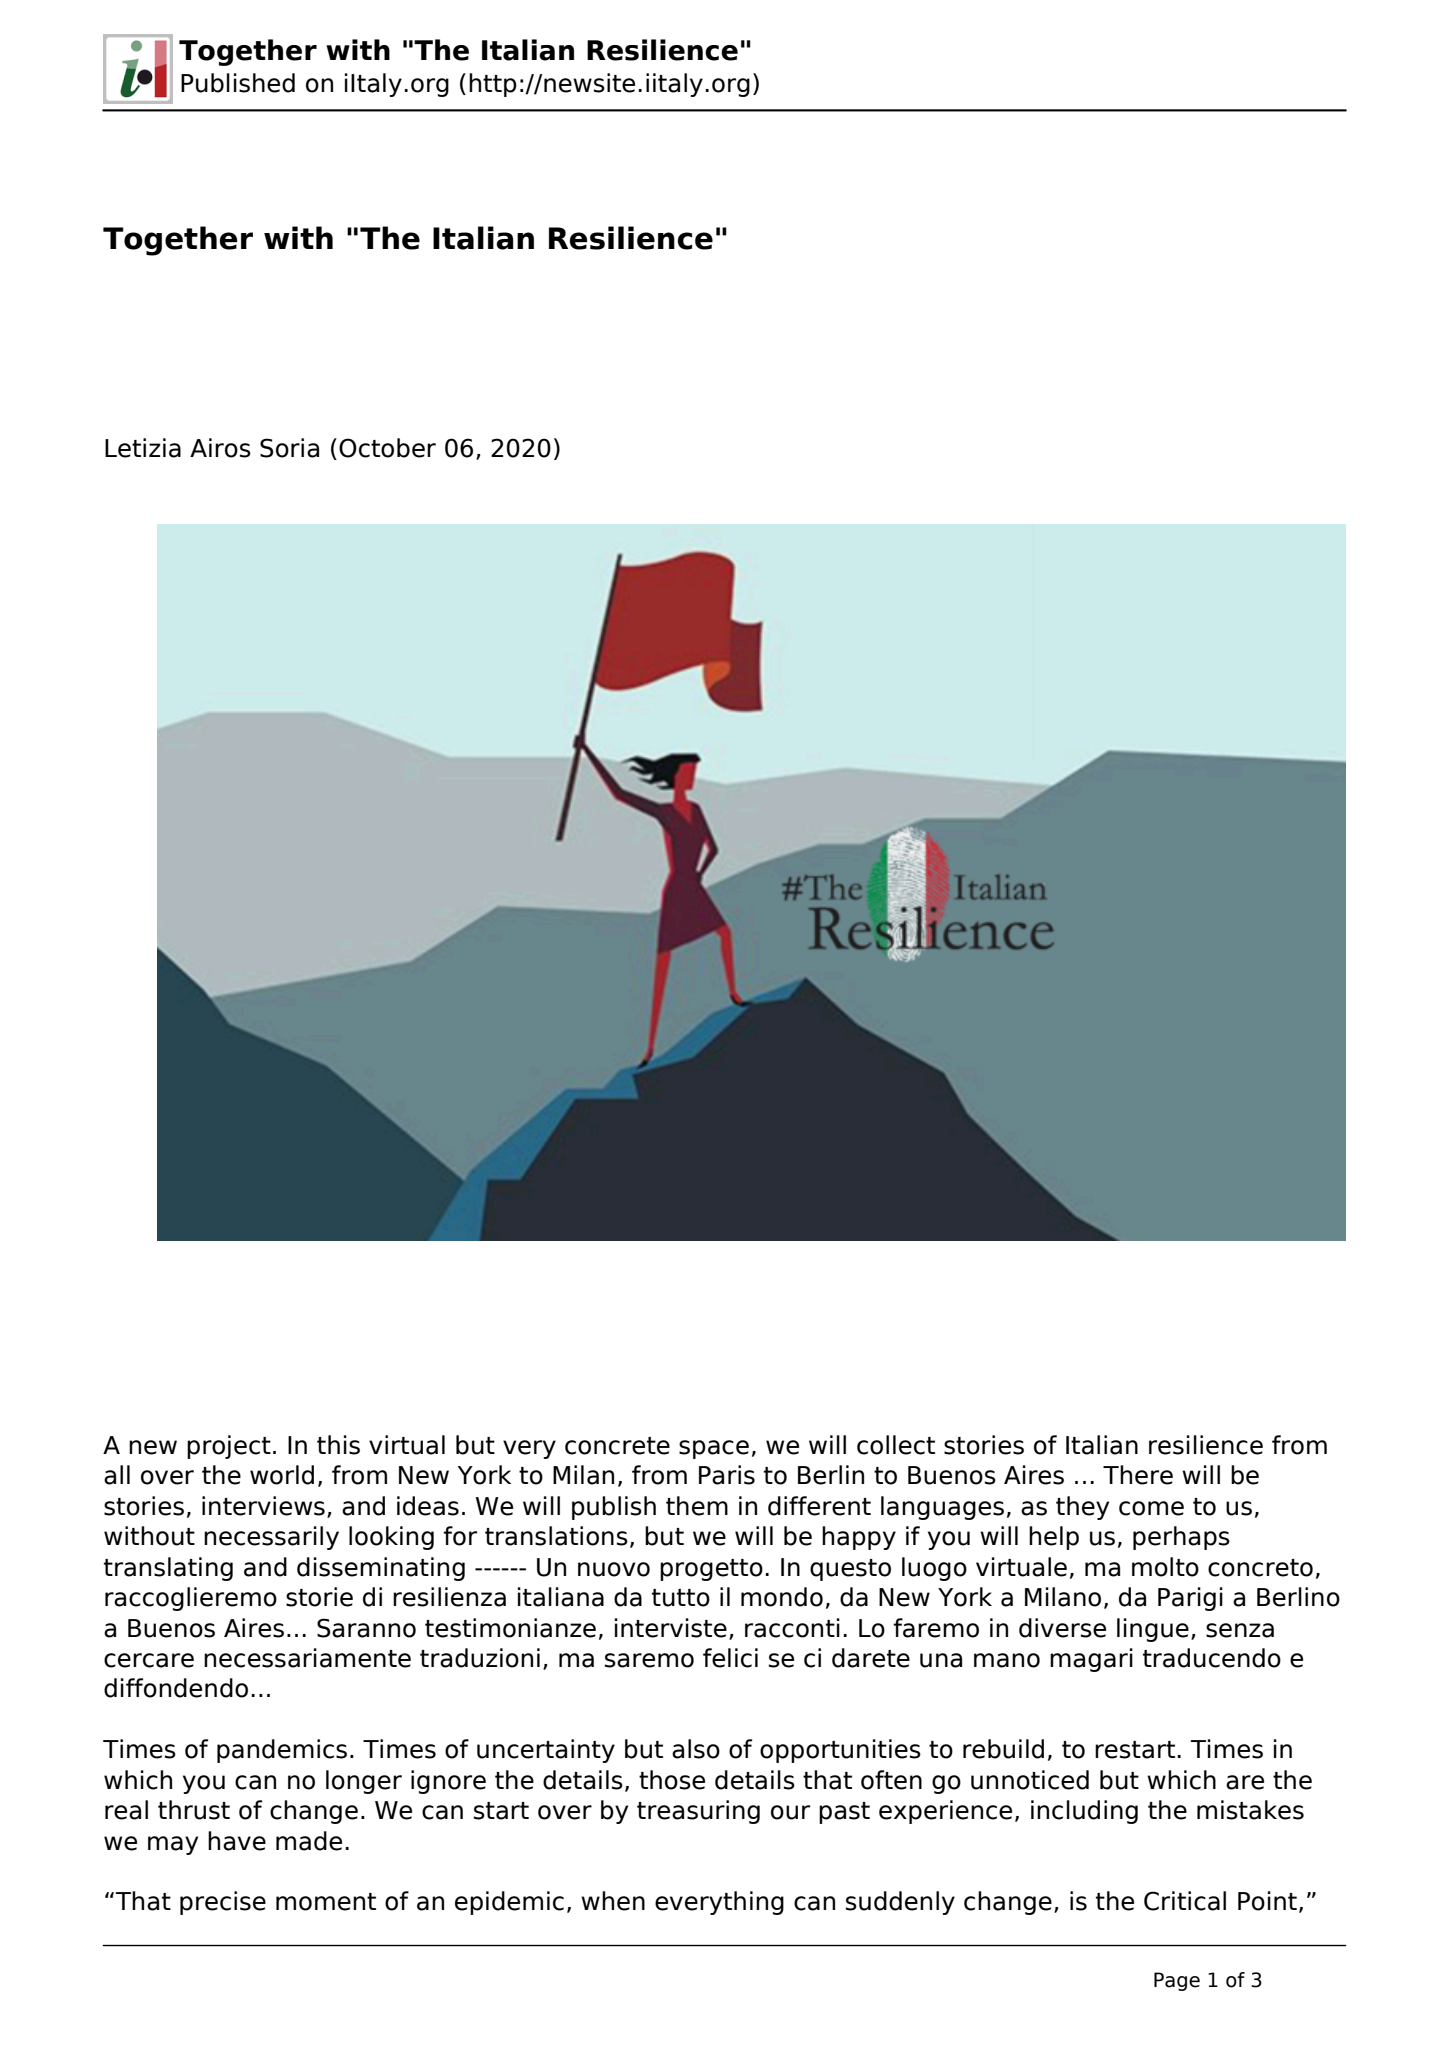 The width and height of the document is (1449, 2049). Describe the element at coordinates (229, 1447) in the document. I see `project` at that location.
